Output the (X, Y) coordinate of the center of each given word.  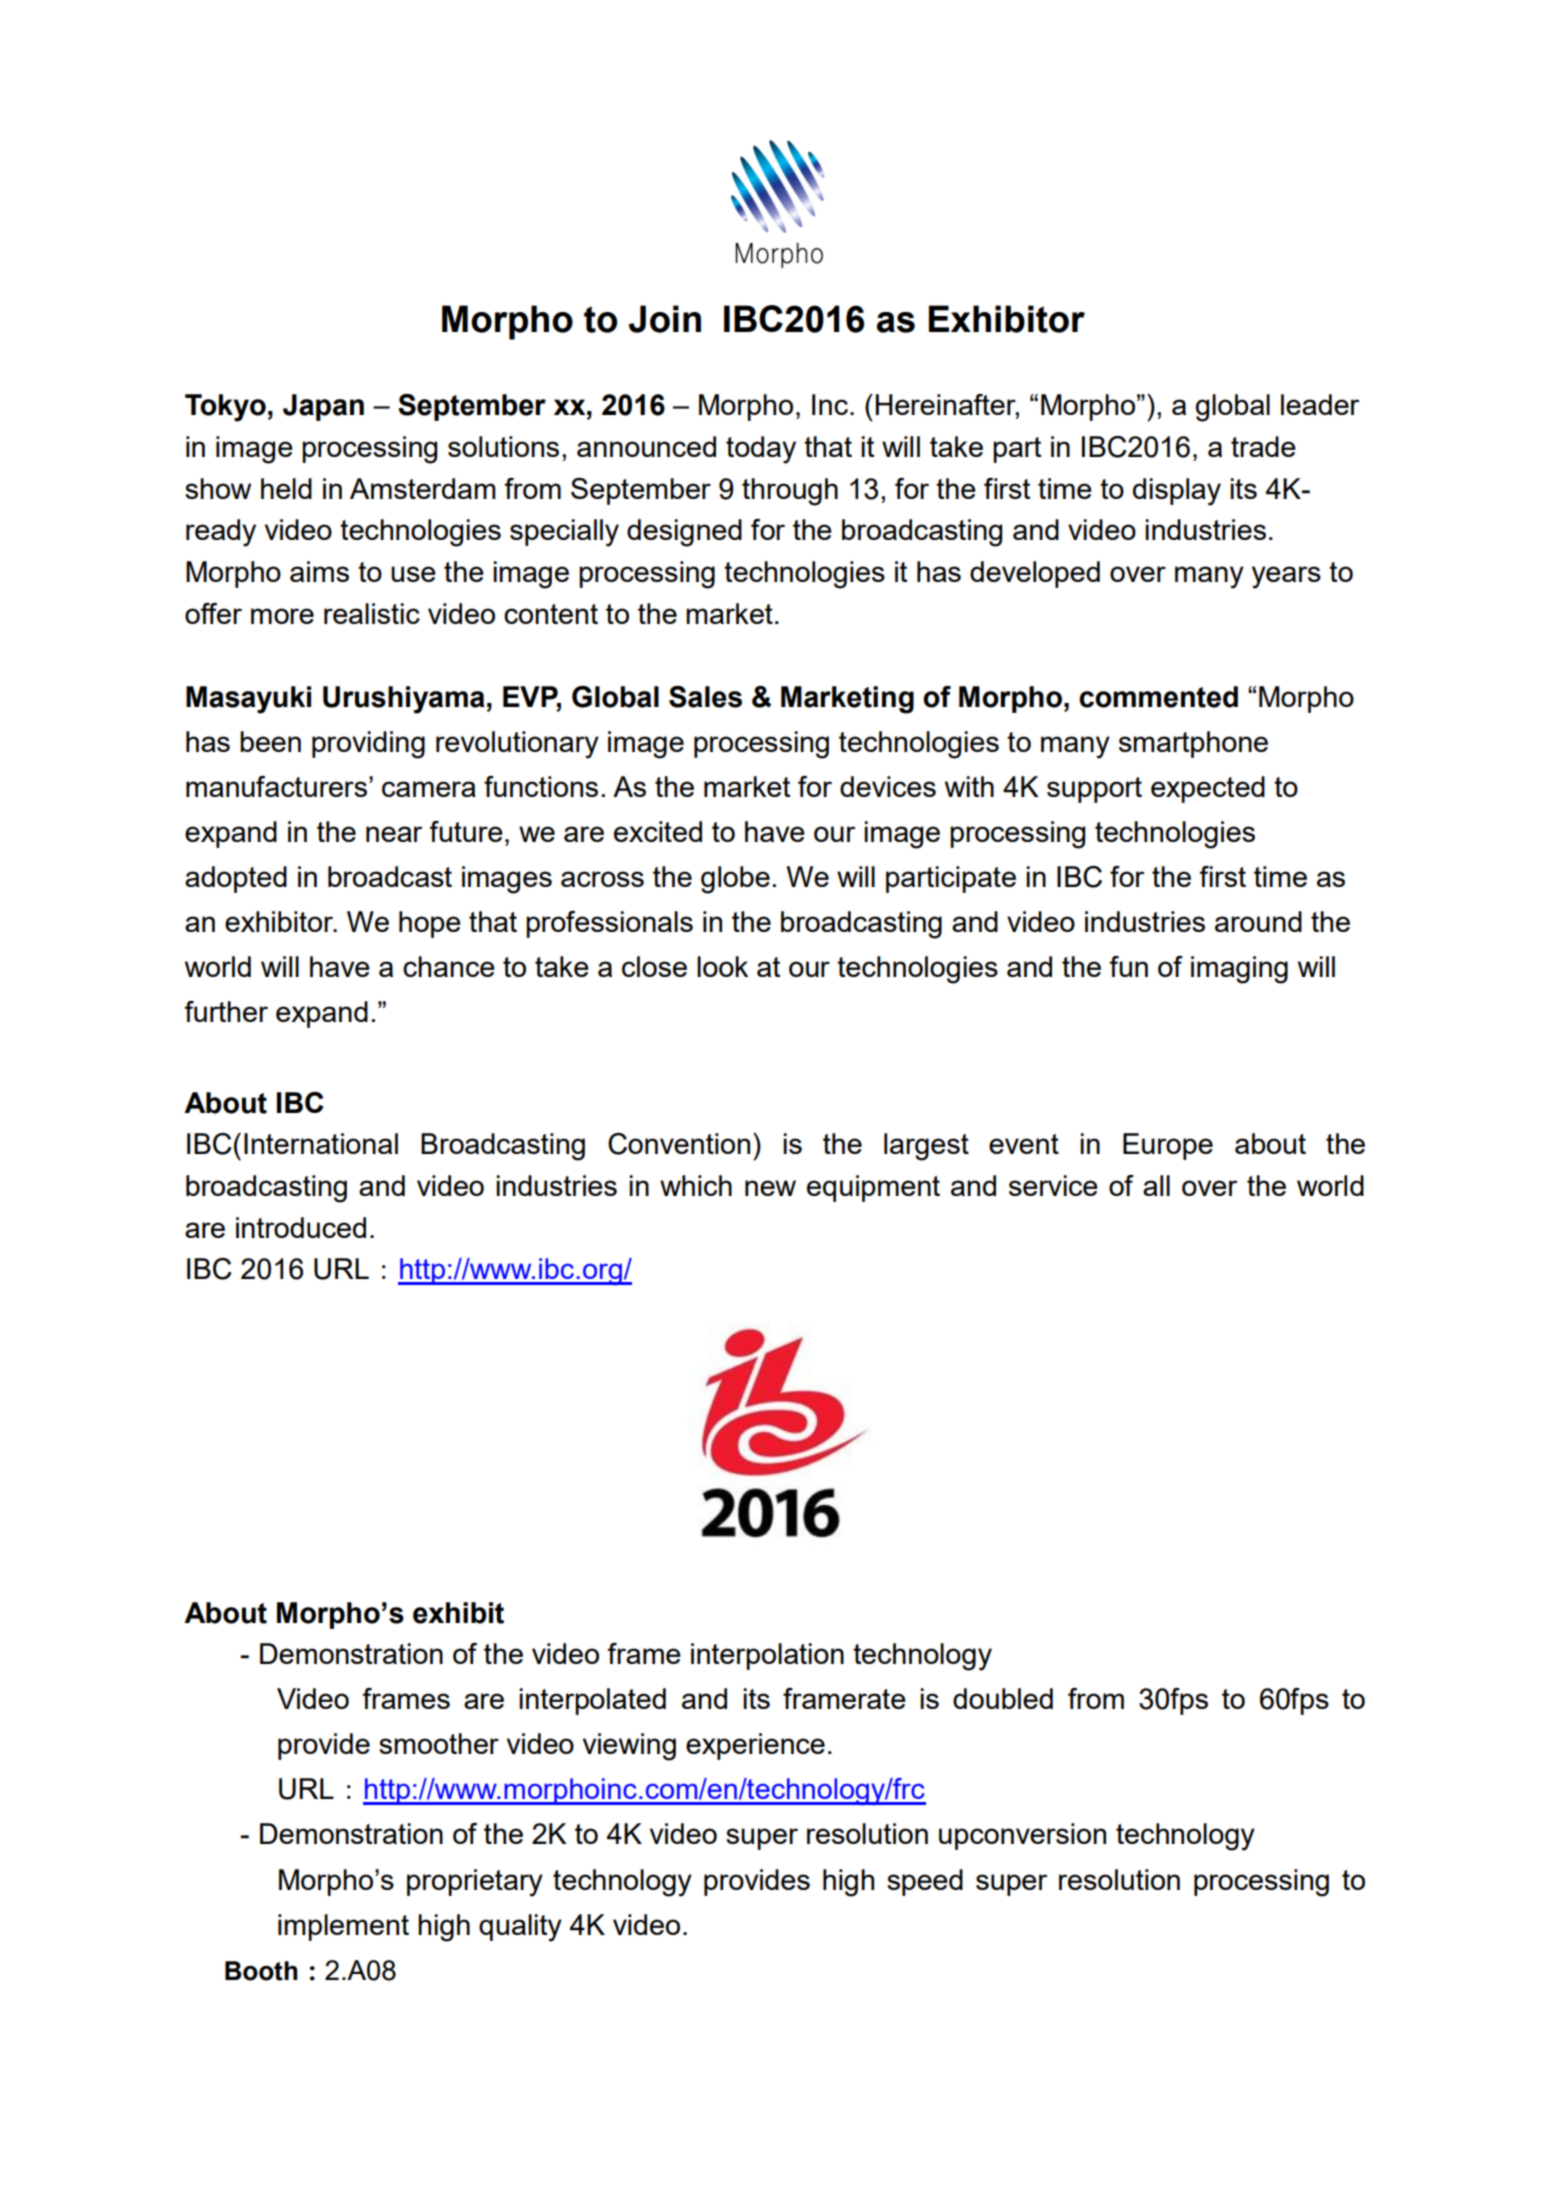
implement (343, 1927)
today (761, 450)
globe (735, 880)
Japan (323, 407)
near (394, 834)
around (1258, 921)
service (1053, 1185)
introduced (301, 1227)
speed (925, 1882)
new (770, 1188)
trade (1263, 446)
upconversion (1022, 1836)
